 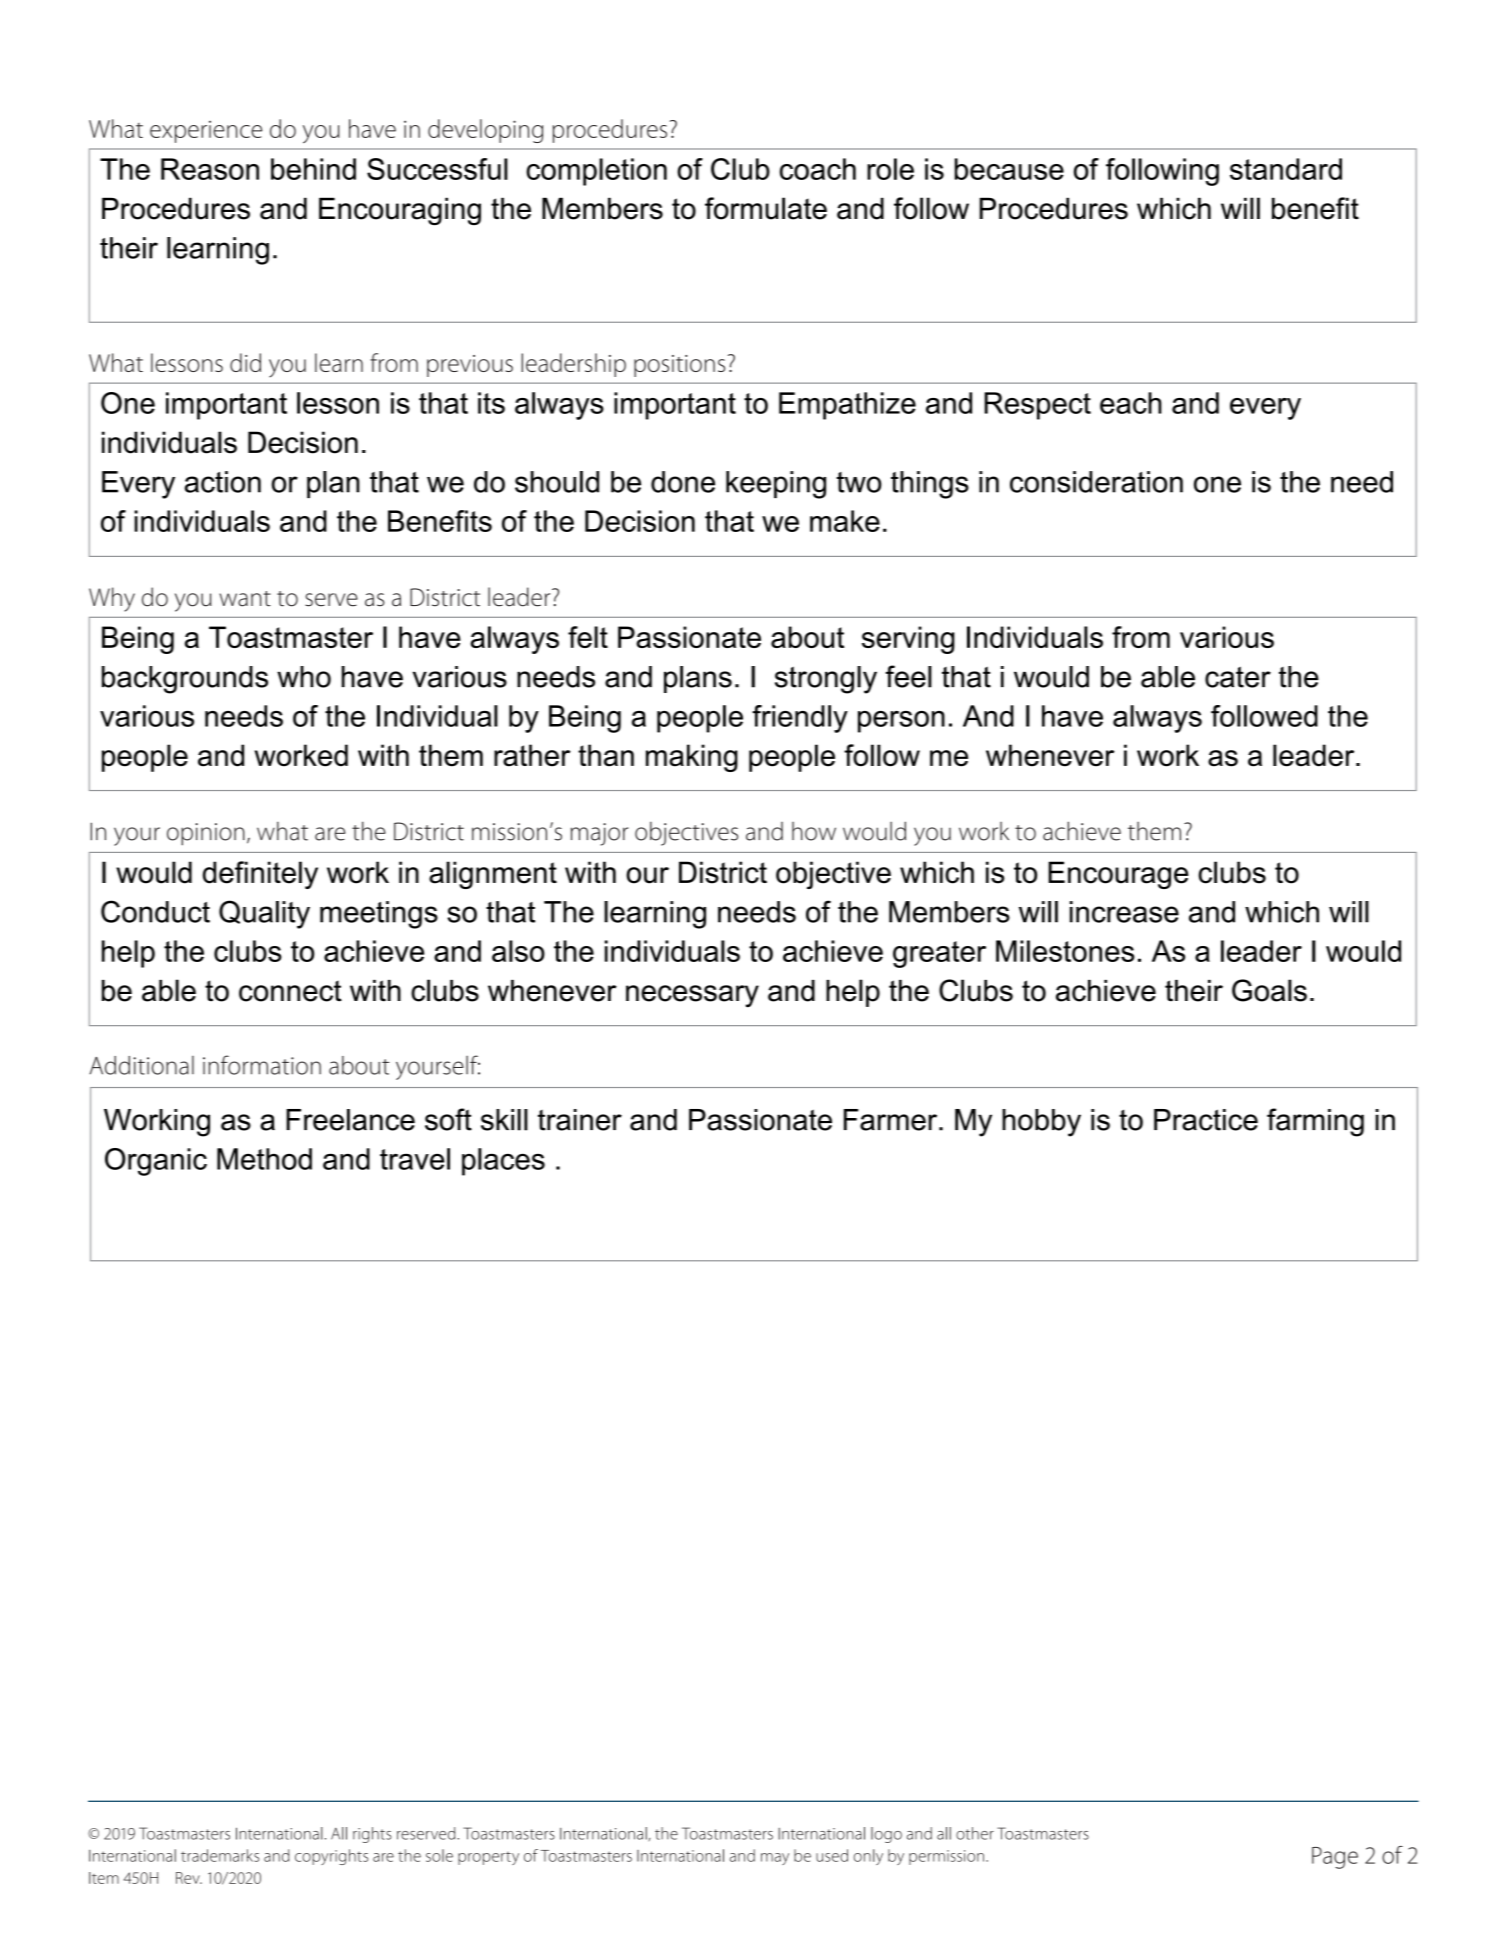 What do you see at coordinates (220, 1855) in the image?
I see `trademarks` at bounding box center [220, 1855].
